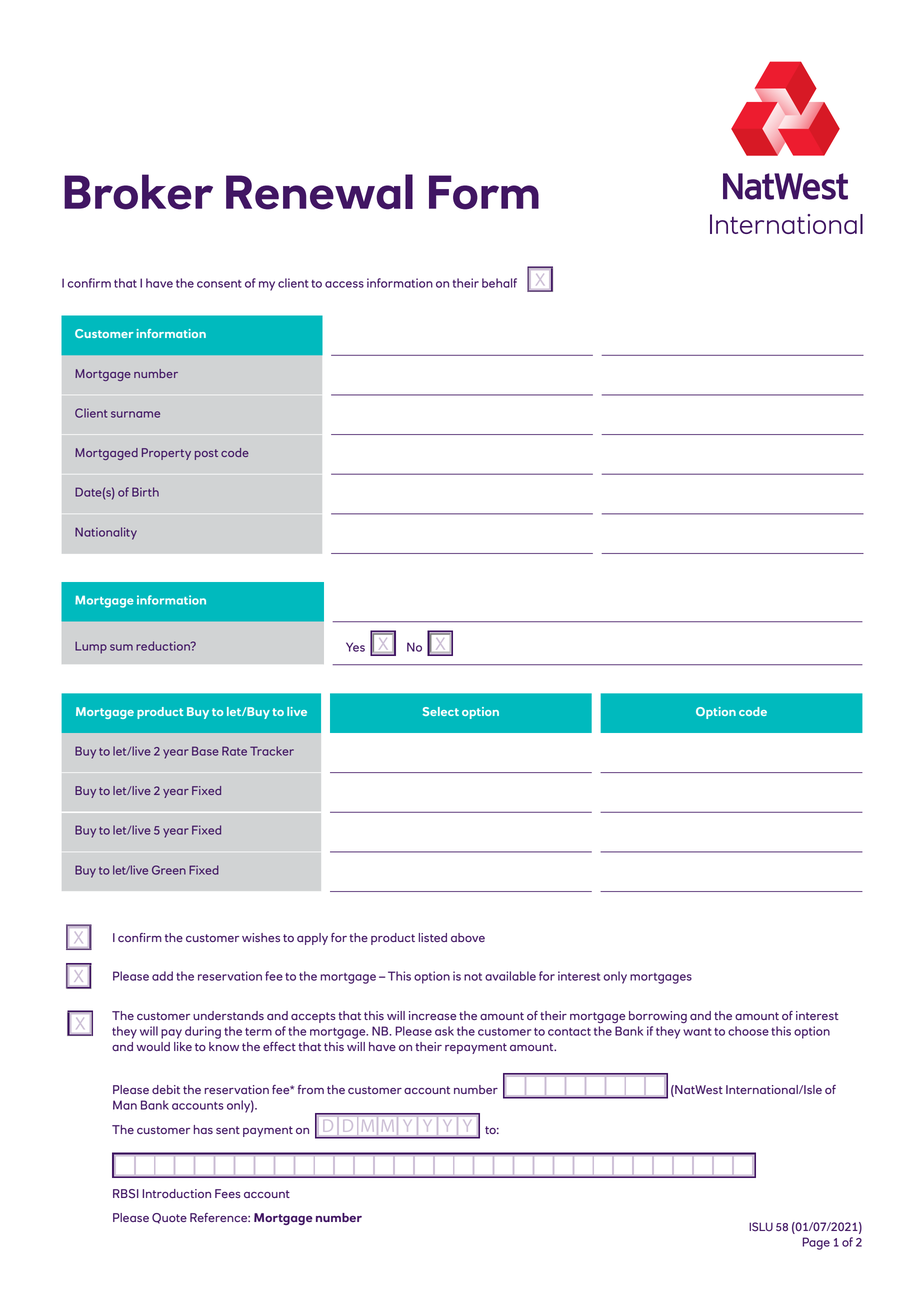 The image size is (924, 1308). What do you see at coordinates (468, 937) in the image?
I see `above` at bounding box center [468, 937].
